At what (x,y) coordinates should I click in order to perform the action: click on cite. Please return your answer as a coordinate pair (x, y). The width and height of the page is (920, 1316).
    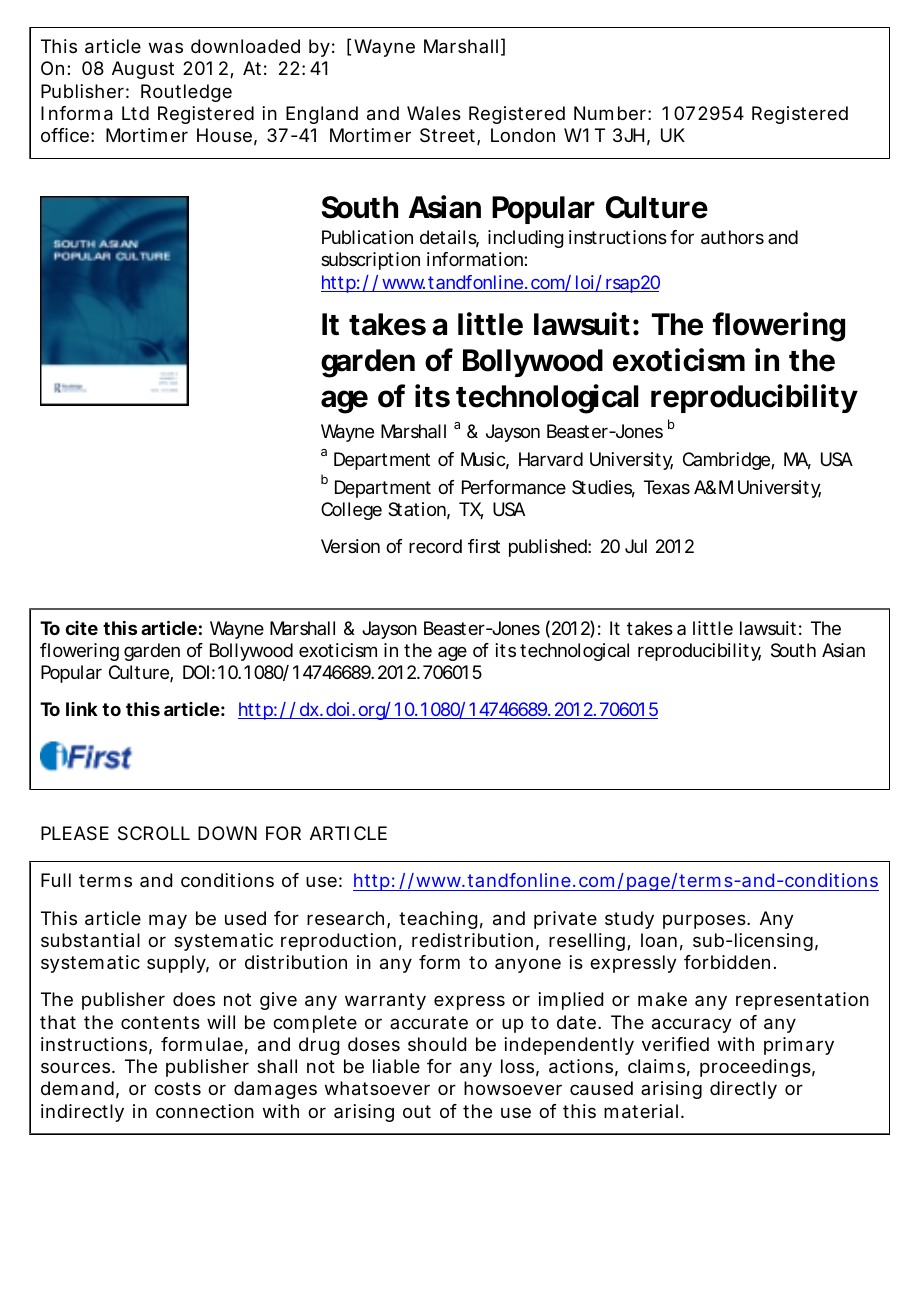
    Looking at the image, I should click on (82, 628).
